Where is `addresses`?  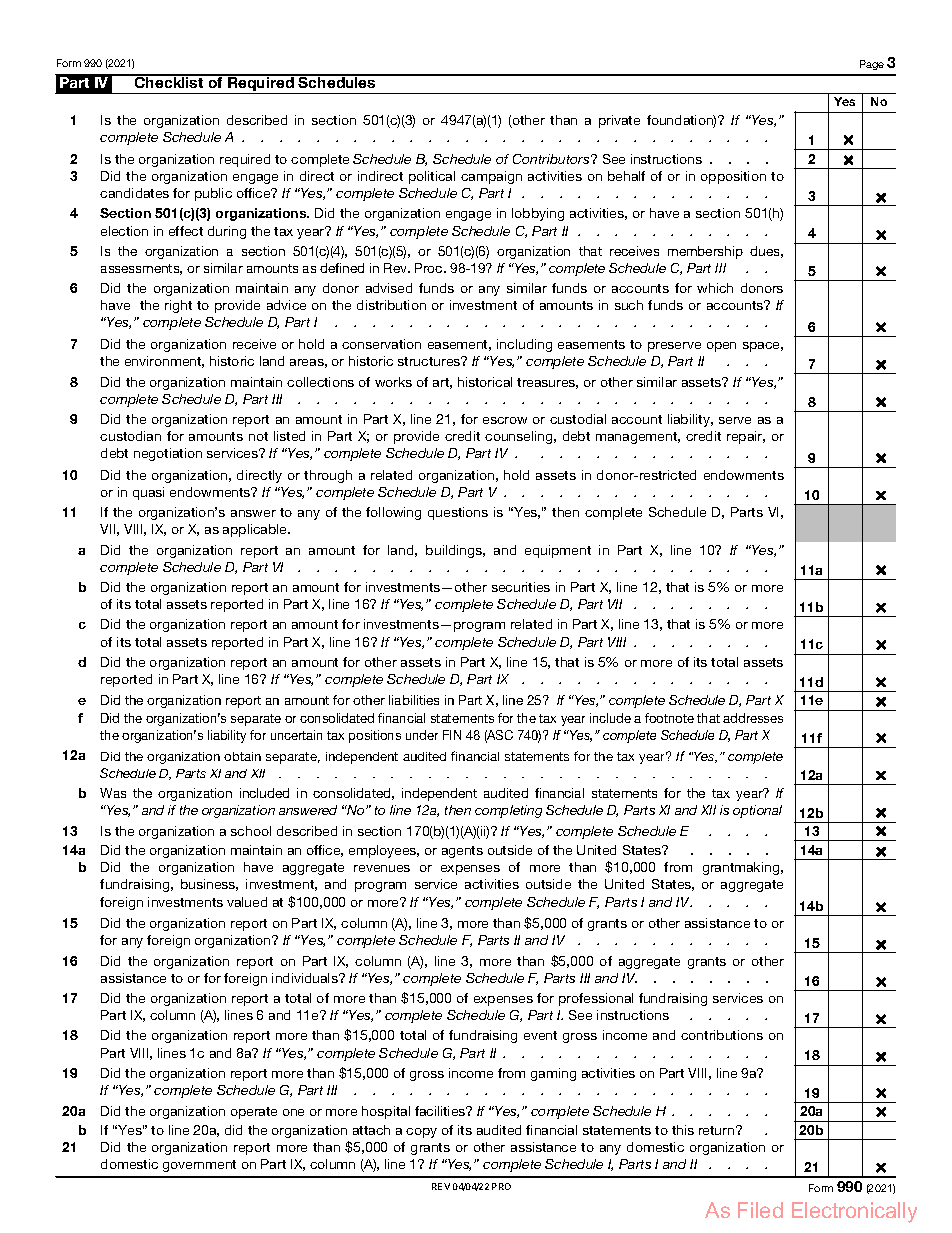 addresses is located at coordinates (753, 718).
